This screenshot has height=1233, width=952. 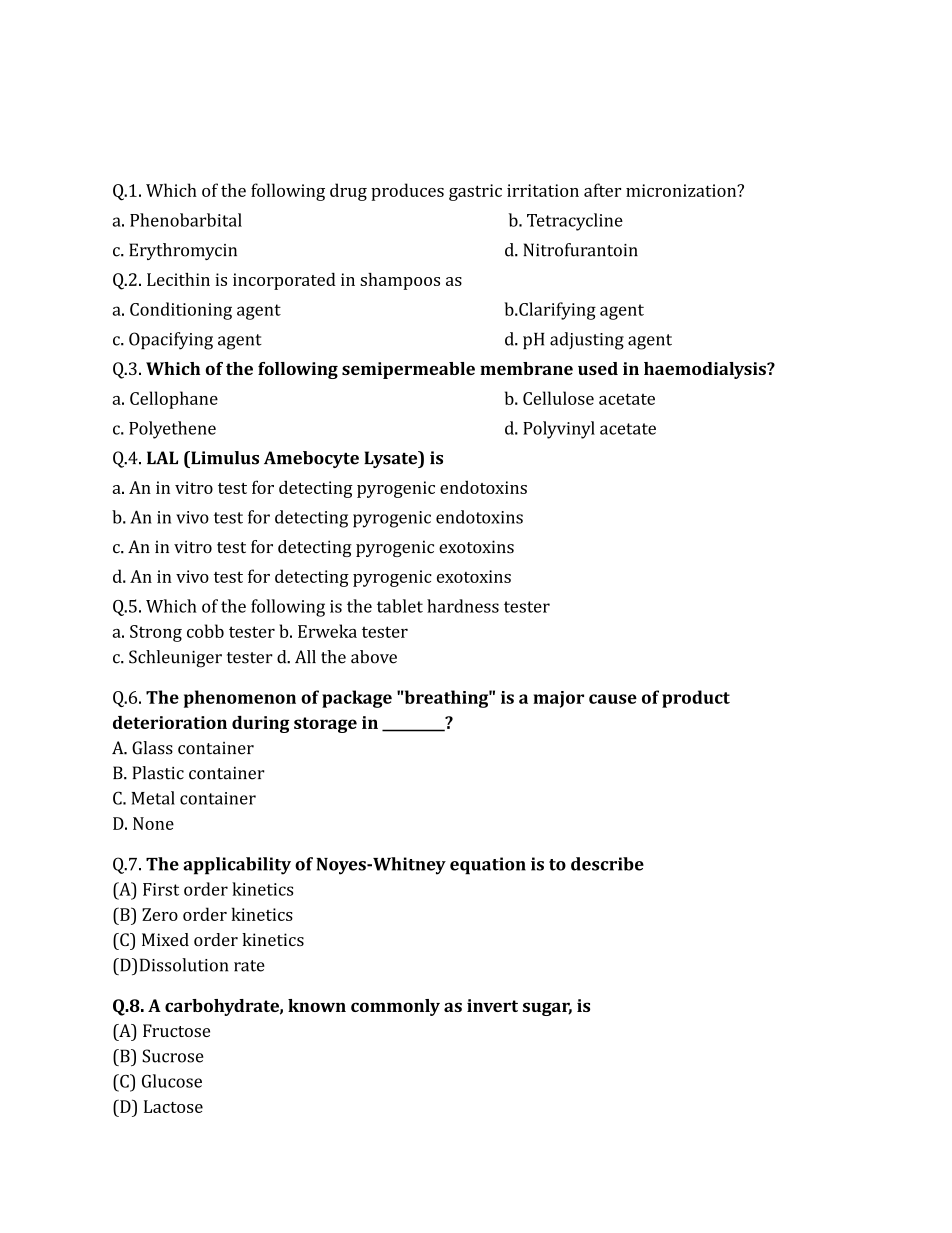 I want to click on after, so click(x=602, y=190).
